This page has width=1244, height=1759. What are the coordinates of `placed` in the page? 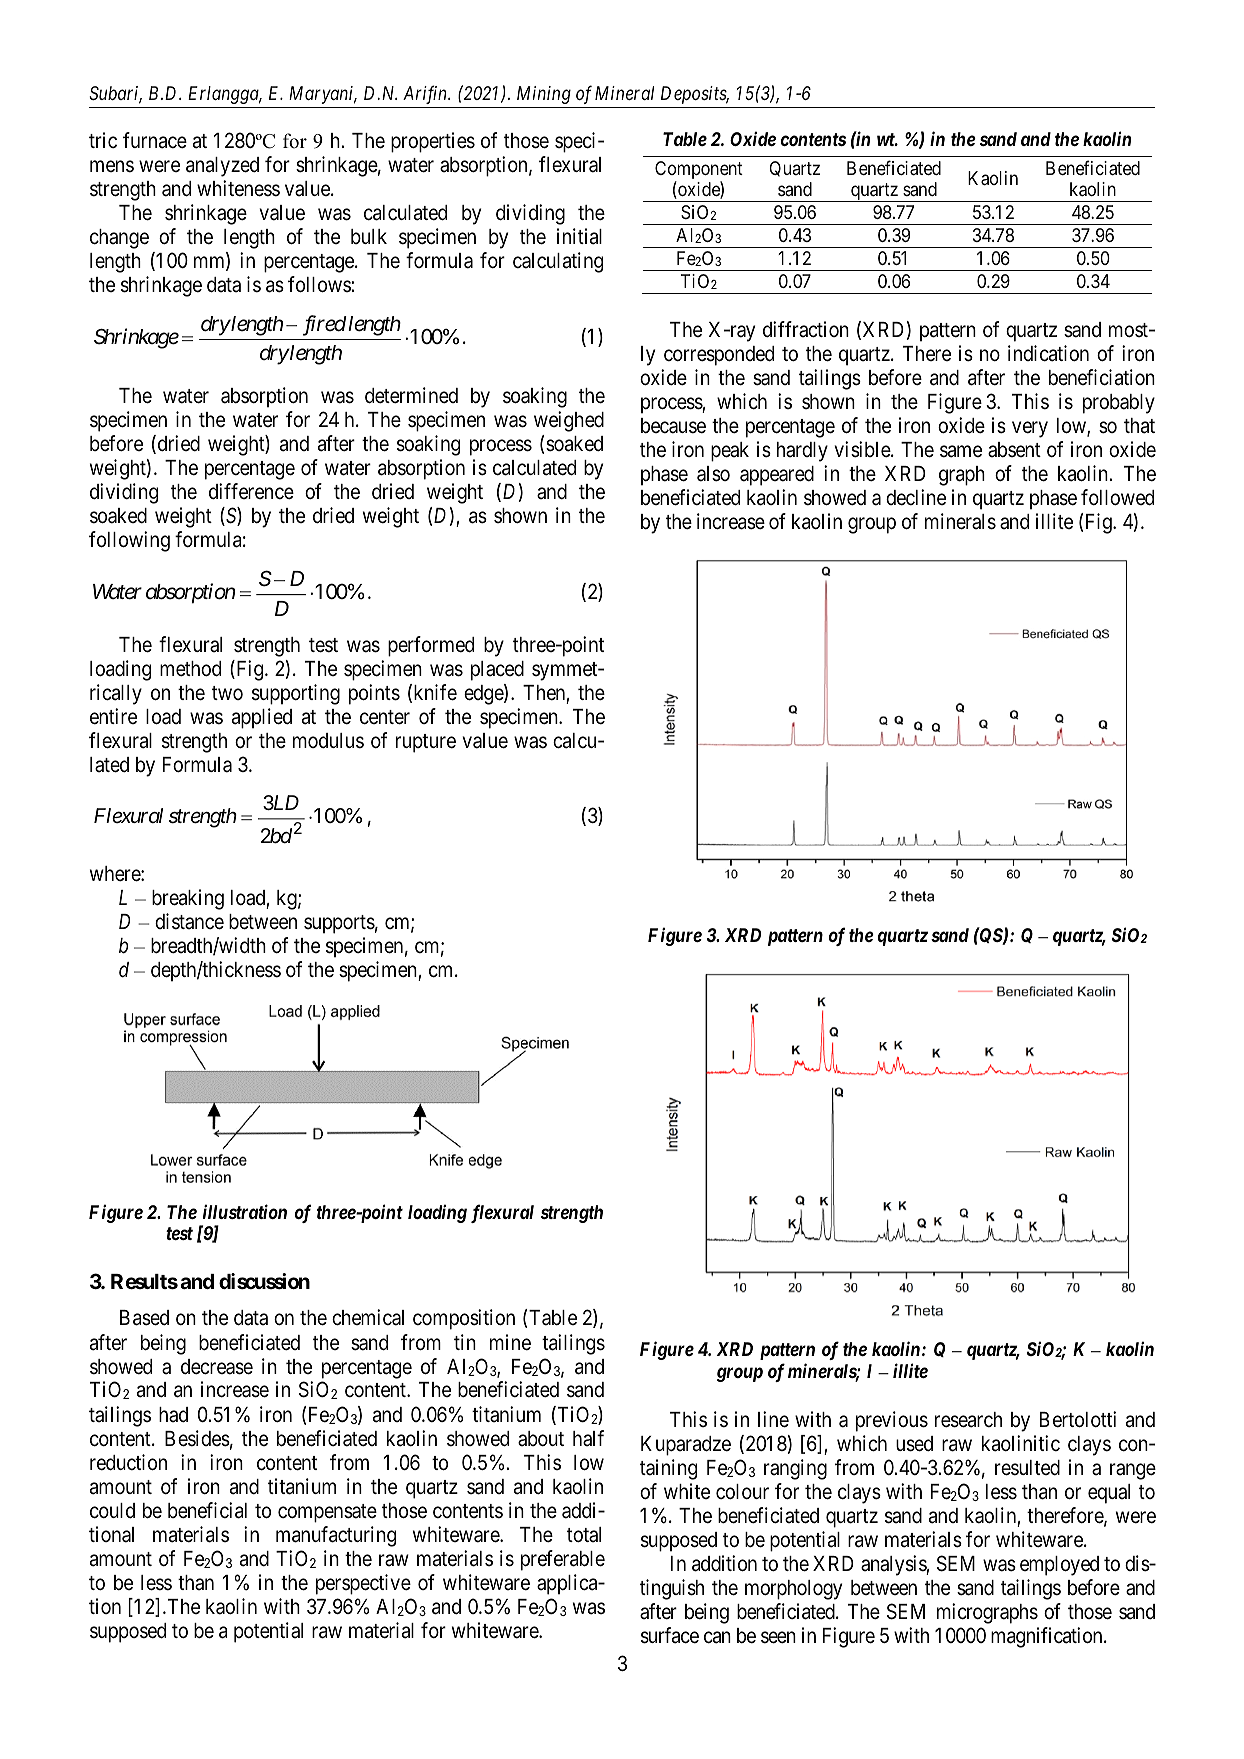 It's located at (497, 671).
